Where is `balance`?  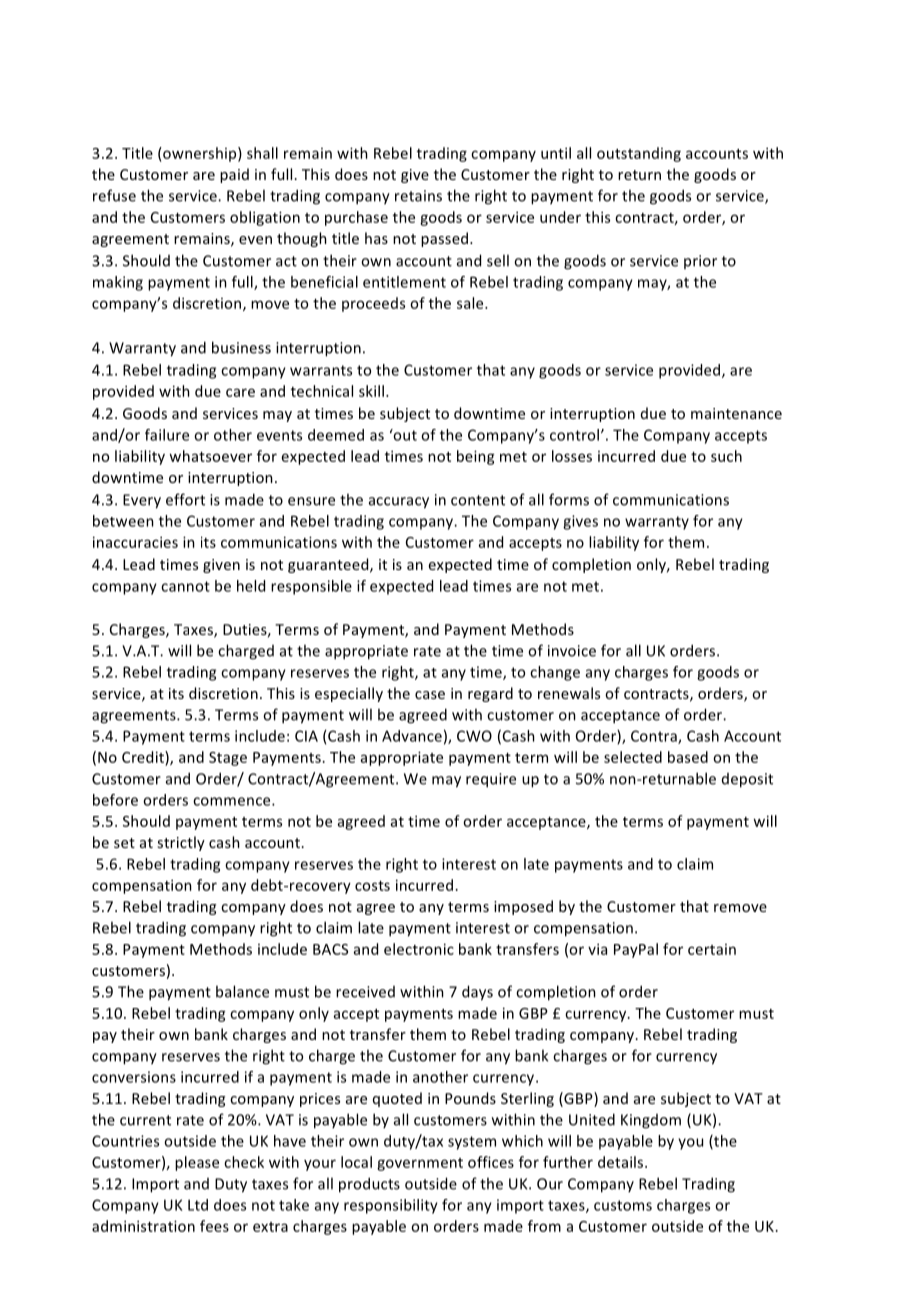
balance is located at coordinates (242, 991).
